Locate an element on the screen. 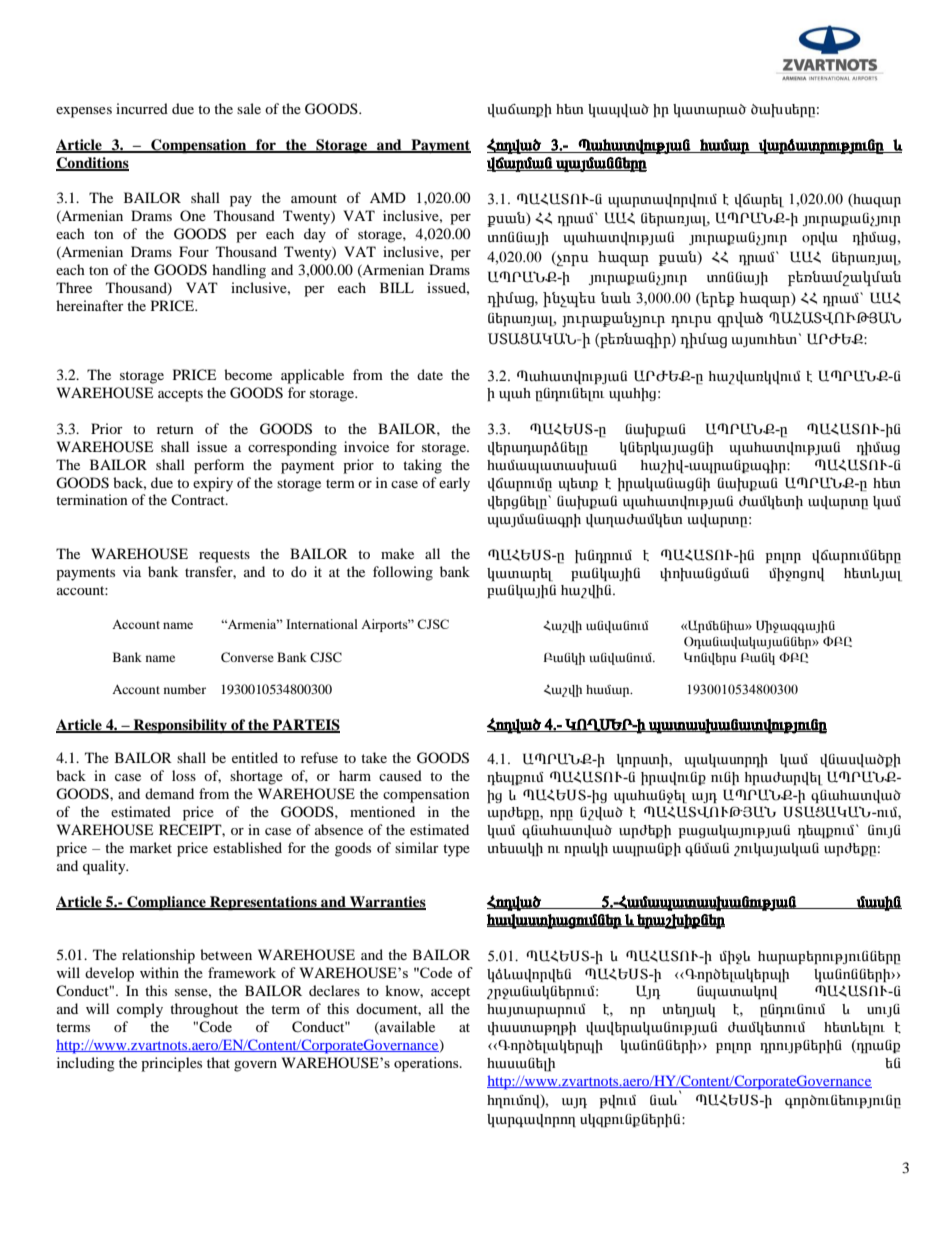 Image resolution: width=952 pixels, height=1233 pixels. via is located at coordinates (132, 571).
